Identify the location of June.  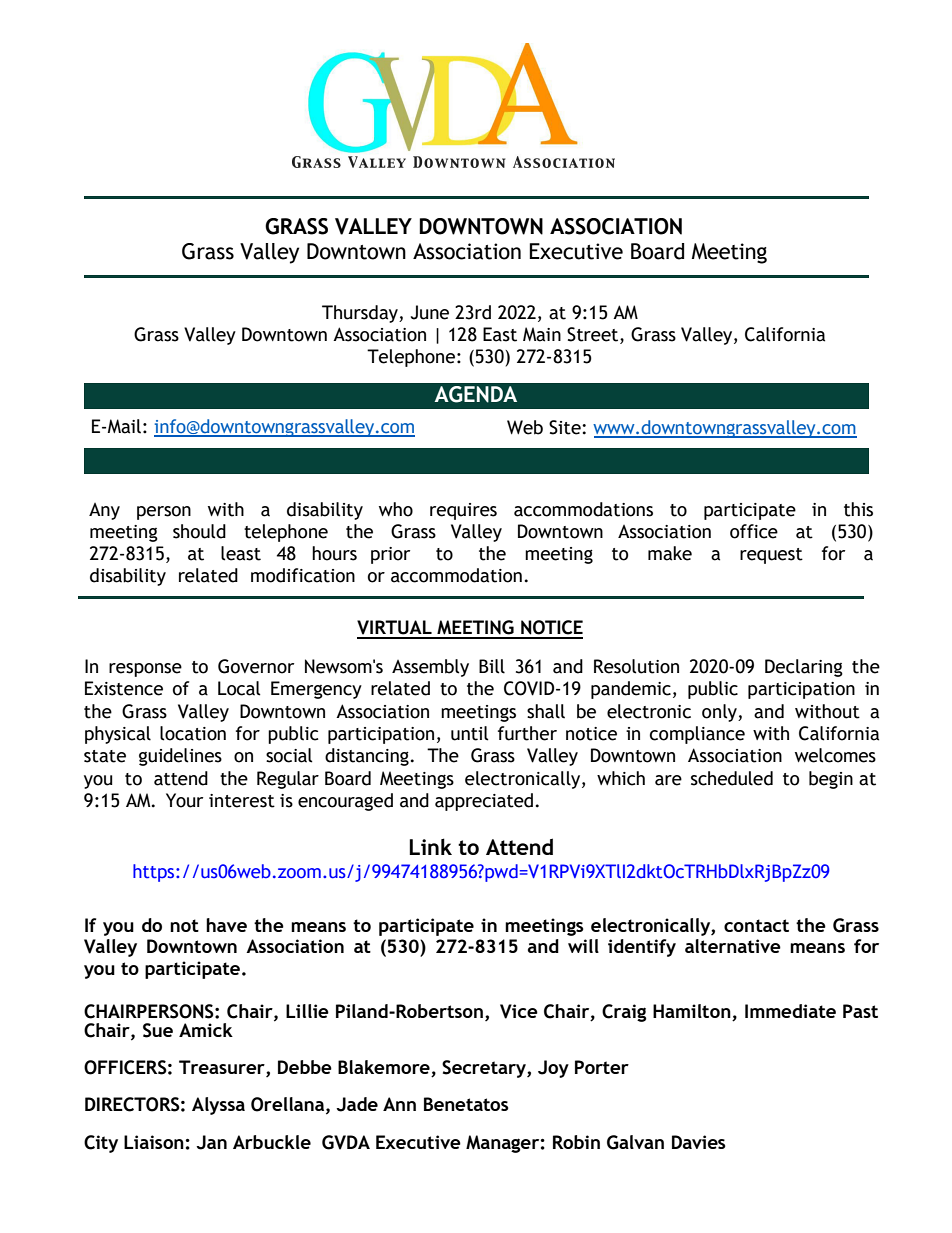
(430, 312).
